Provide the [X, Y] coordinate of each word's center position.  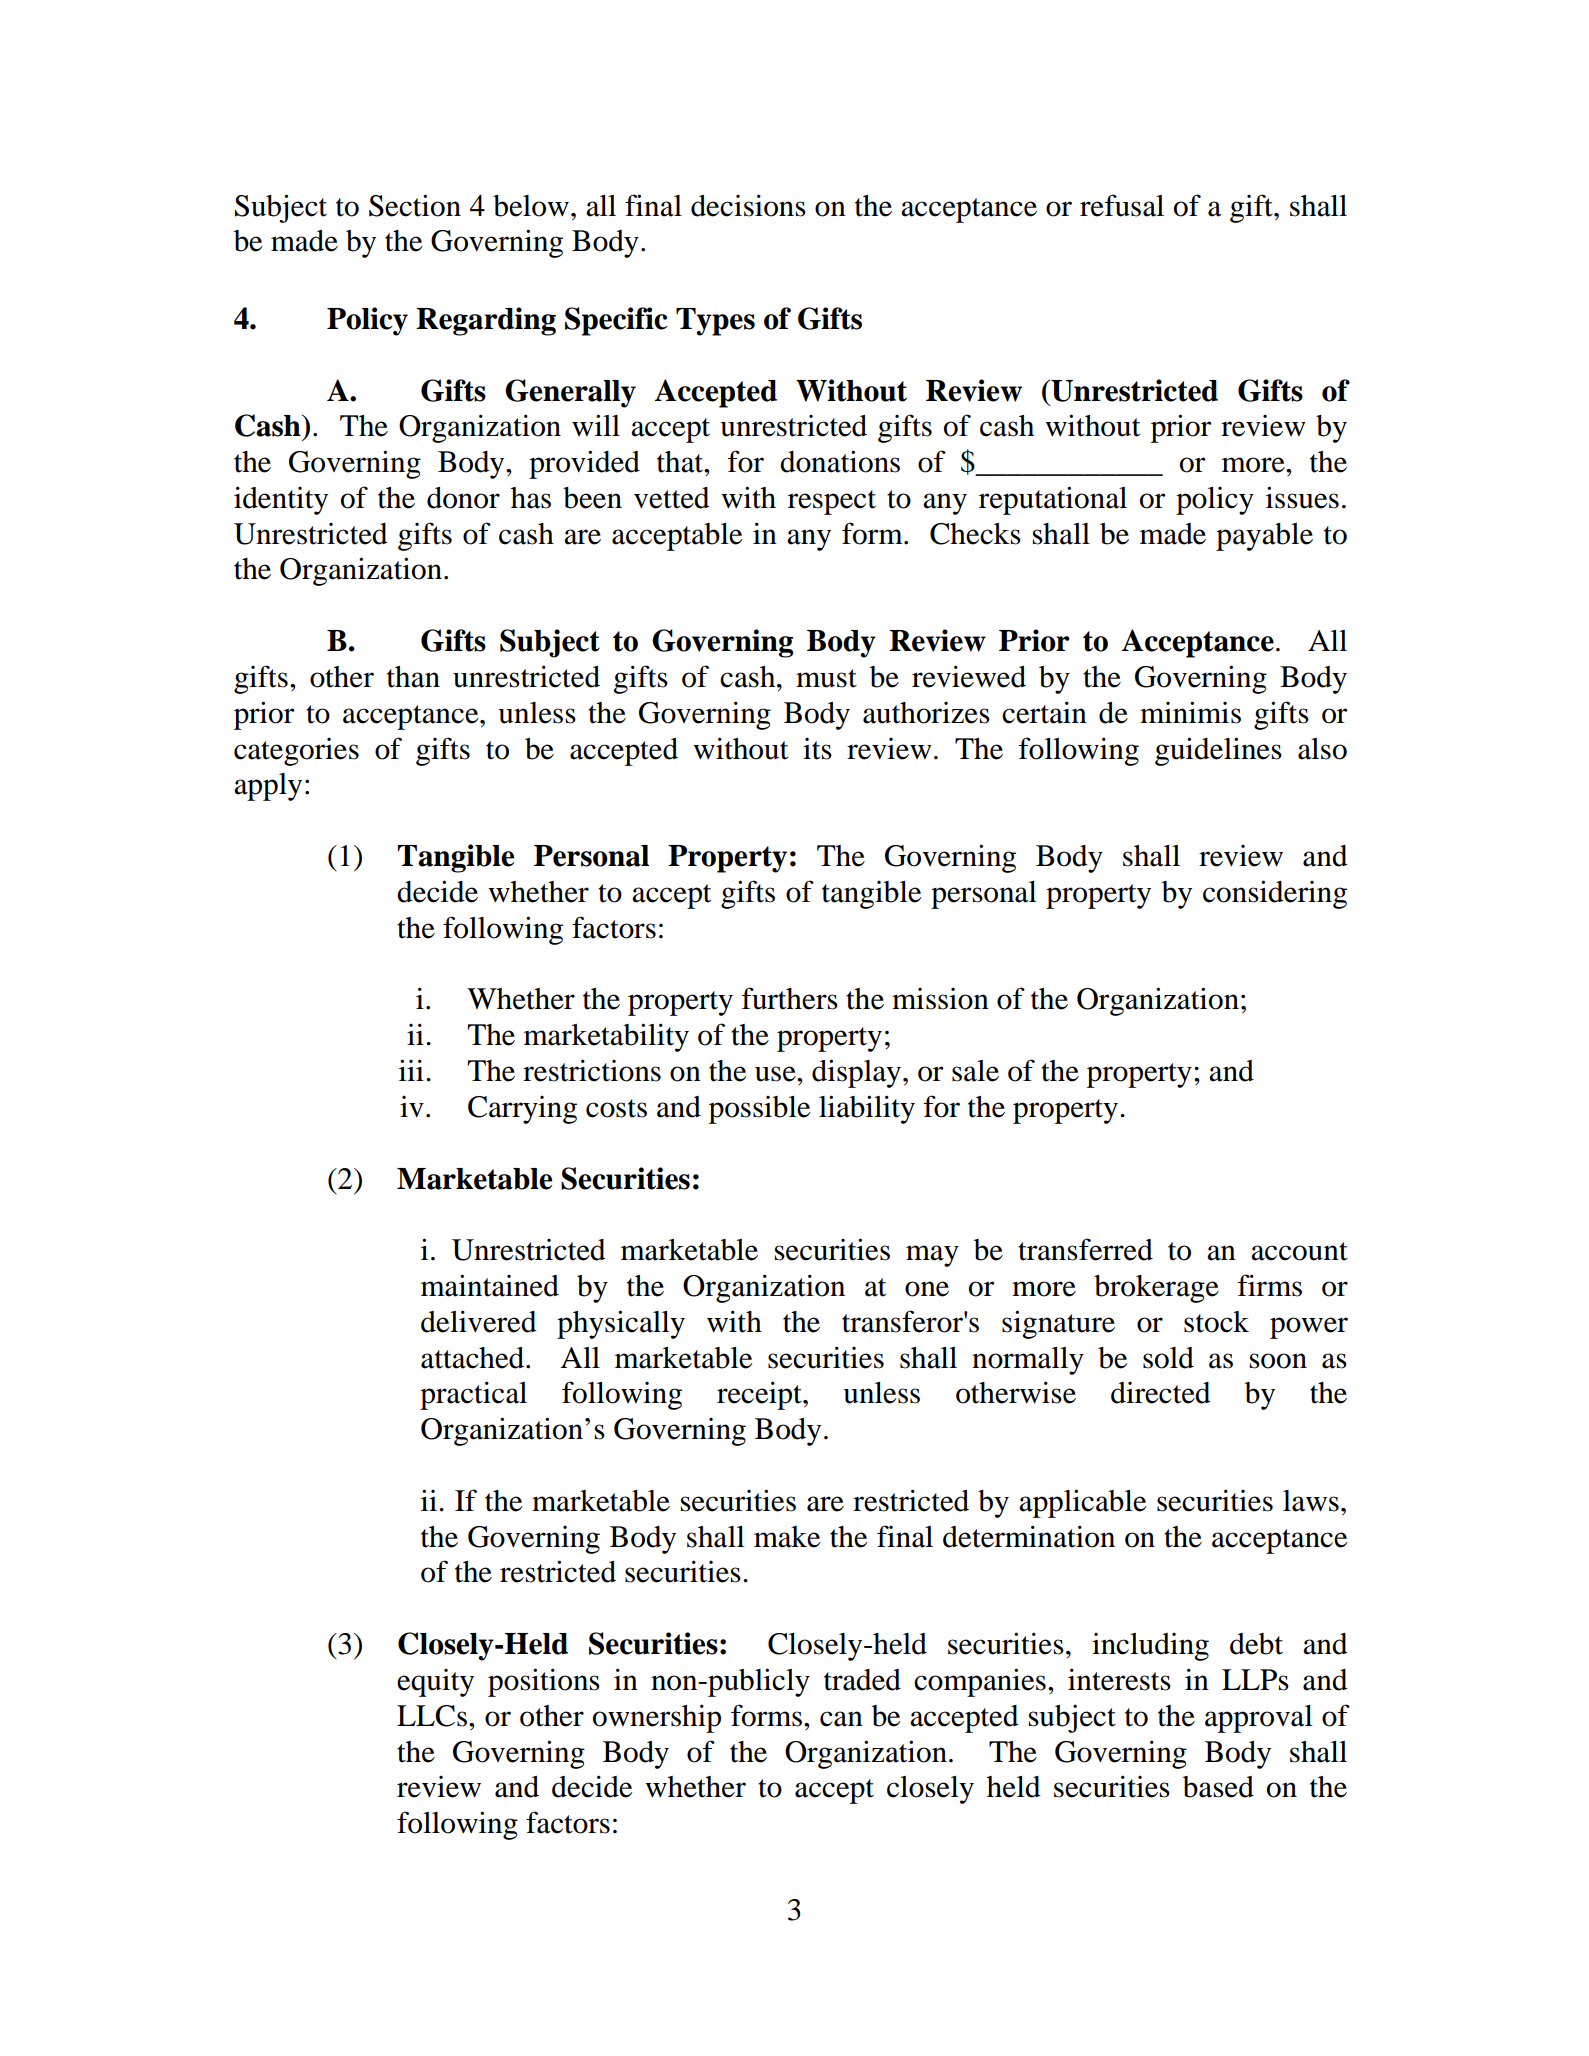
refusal [1122, 205]
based [1218, 1787]
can [841, 1719]
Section [415, 205]
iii [411, 1070]
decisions [748, 205]
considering [1275, 894]
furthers [790, 998]
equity [435, 1683]
